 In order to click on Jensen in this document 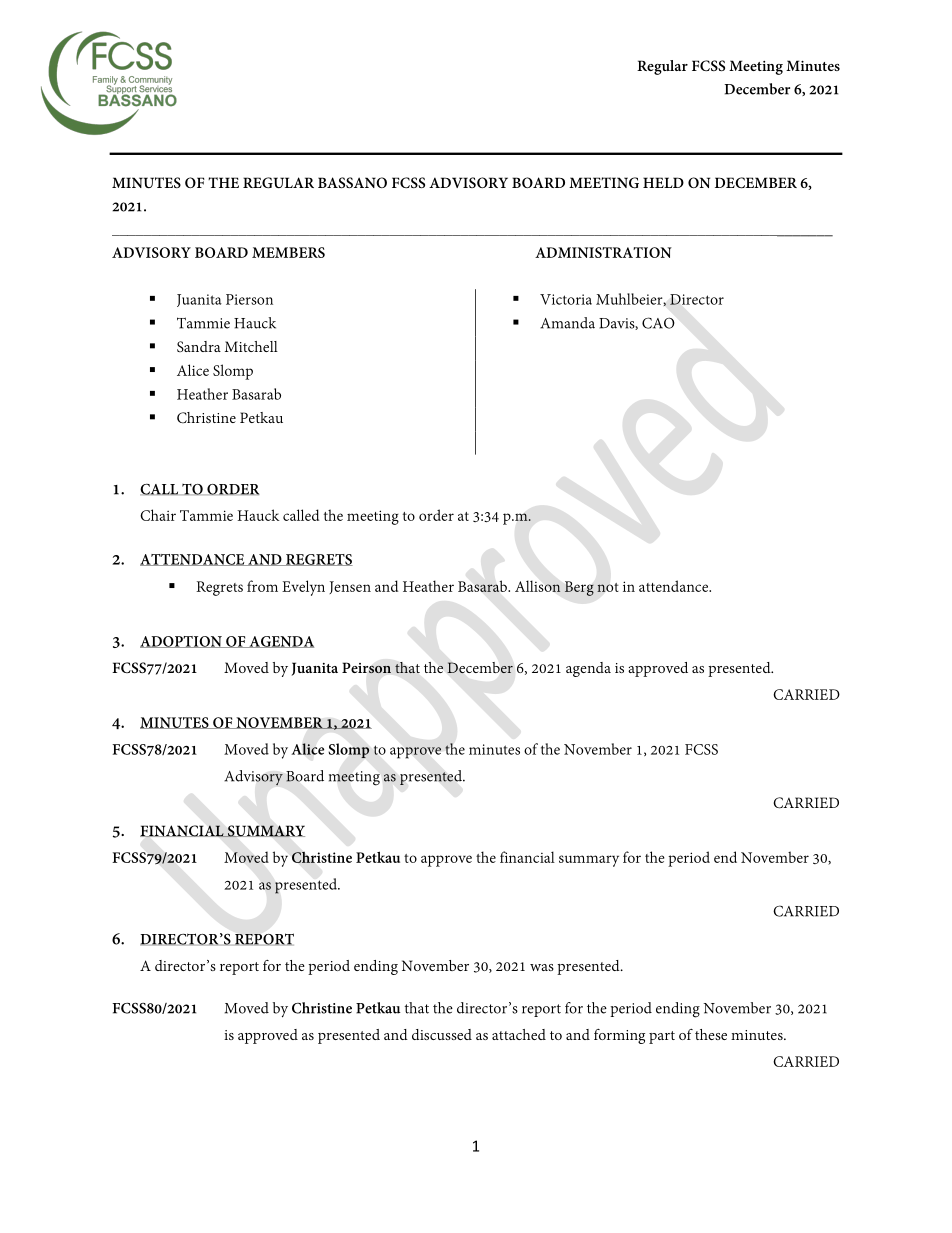, I will do `click(350, 587)`.
